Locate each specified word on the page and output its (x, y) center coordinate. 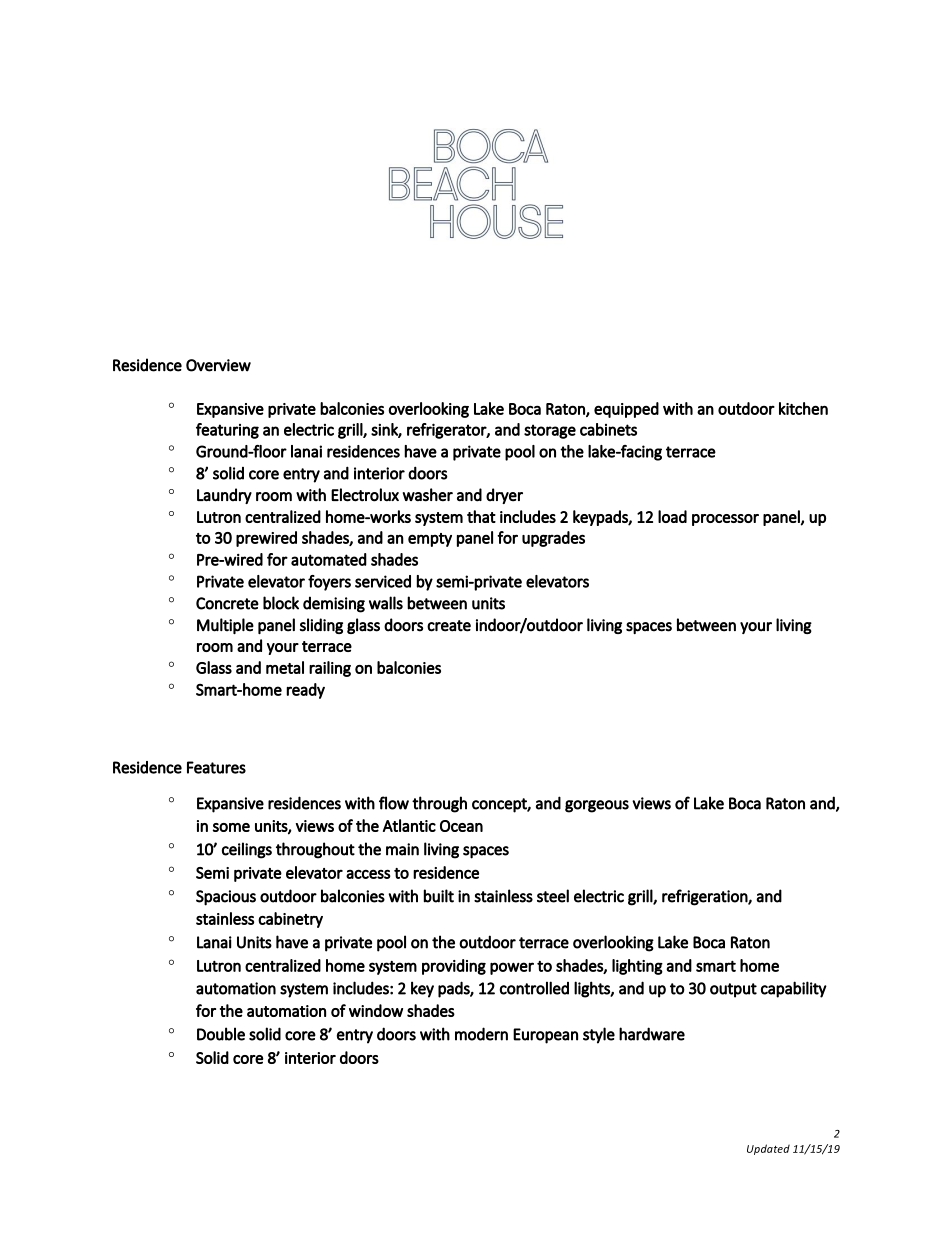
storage (550, 431)
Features (216, 767)
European (545, 1036)
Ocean (461, 826)
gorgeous (597, 806)
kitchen (803, 408)
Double (221, 1034)
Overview (218, 365)
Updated (768, 1149)
